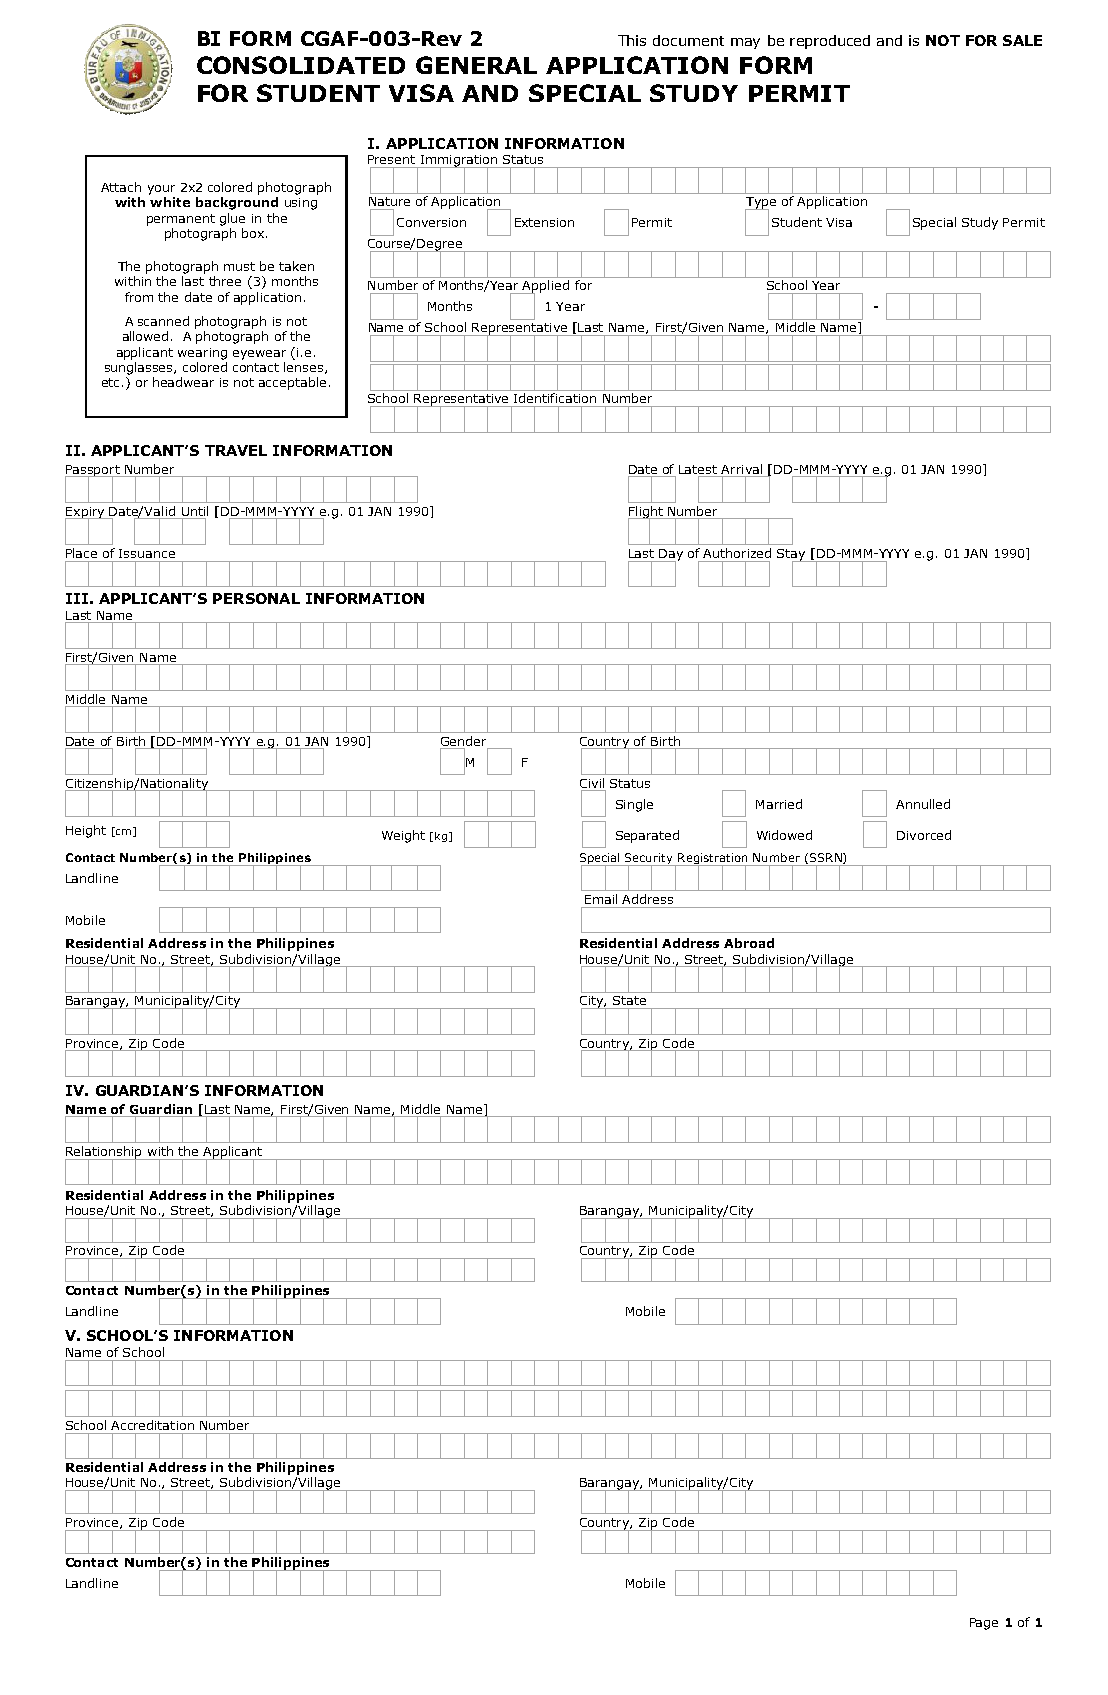 The width and height of the document is (1108, 1695). Describe the element at coordinates (183, 382) in the document. I see `headwear` at that location.
